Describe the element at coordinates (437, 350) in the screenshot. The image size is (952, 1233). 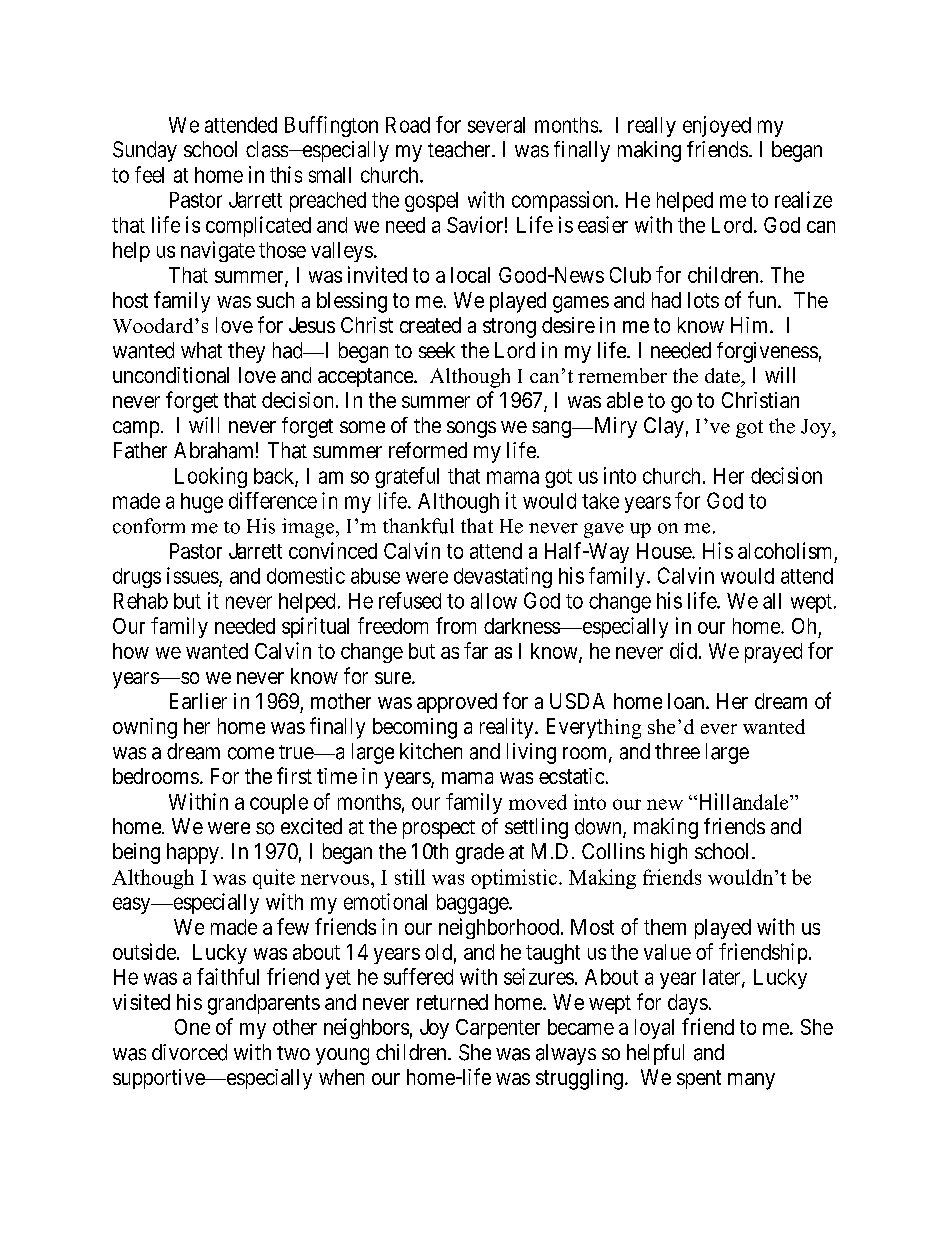
I see `seek` at that location.
